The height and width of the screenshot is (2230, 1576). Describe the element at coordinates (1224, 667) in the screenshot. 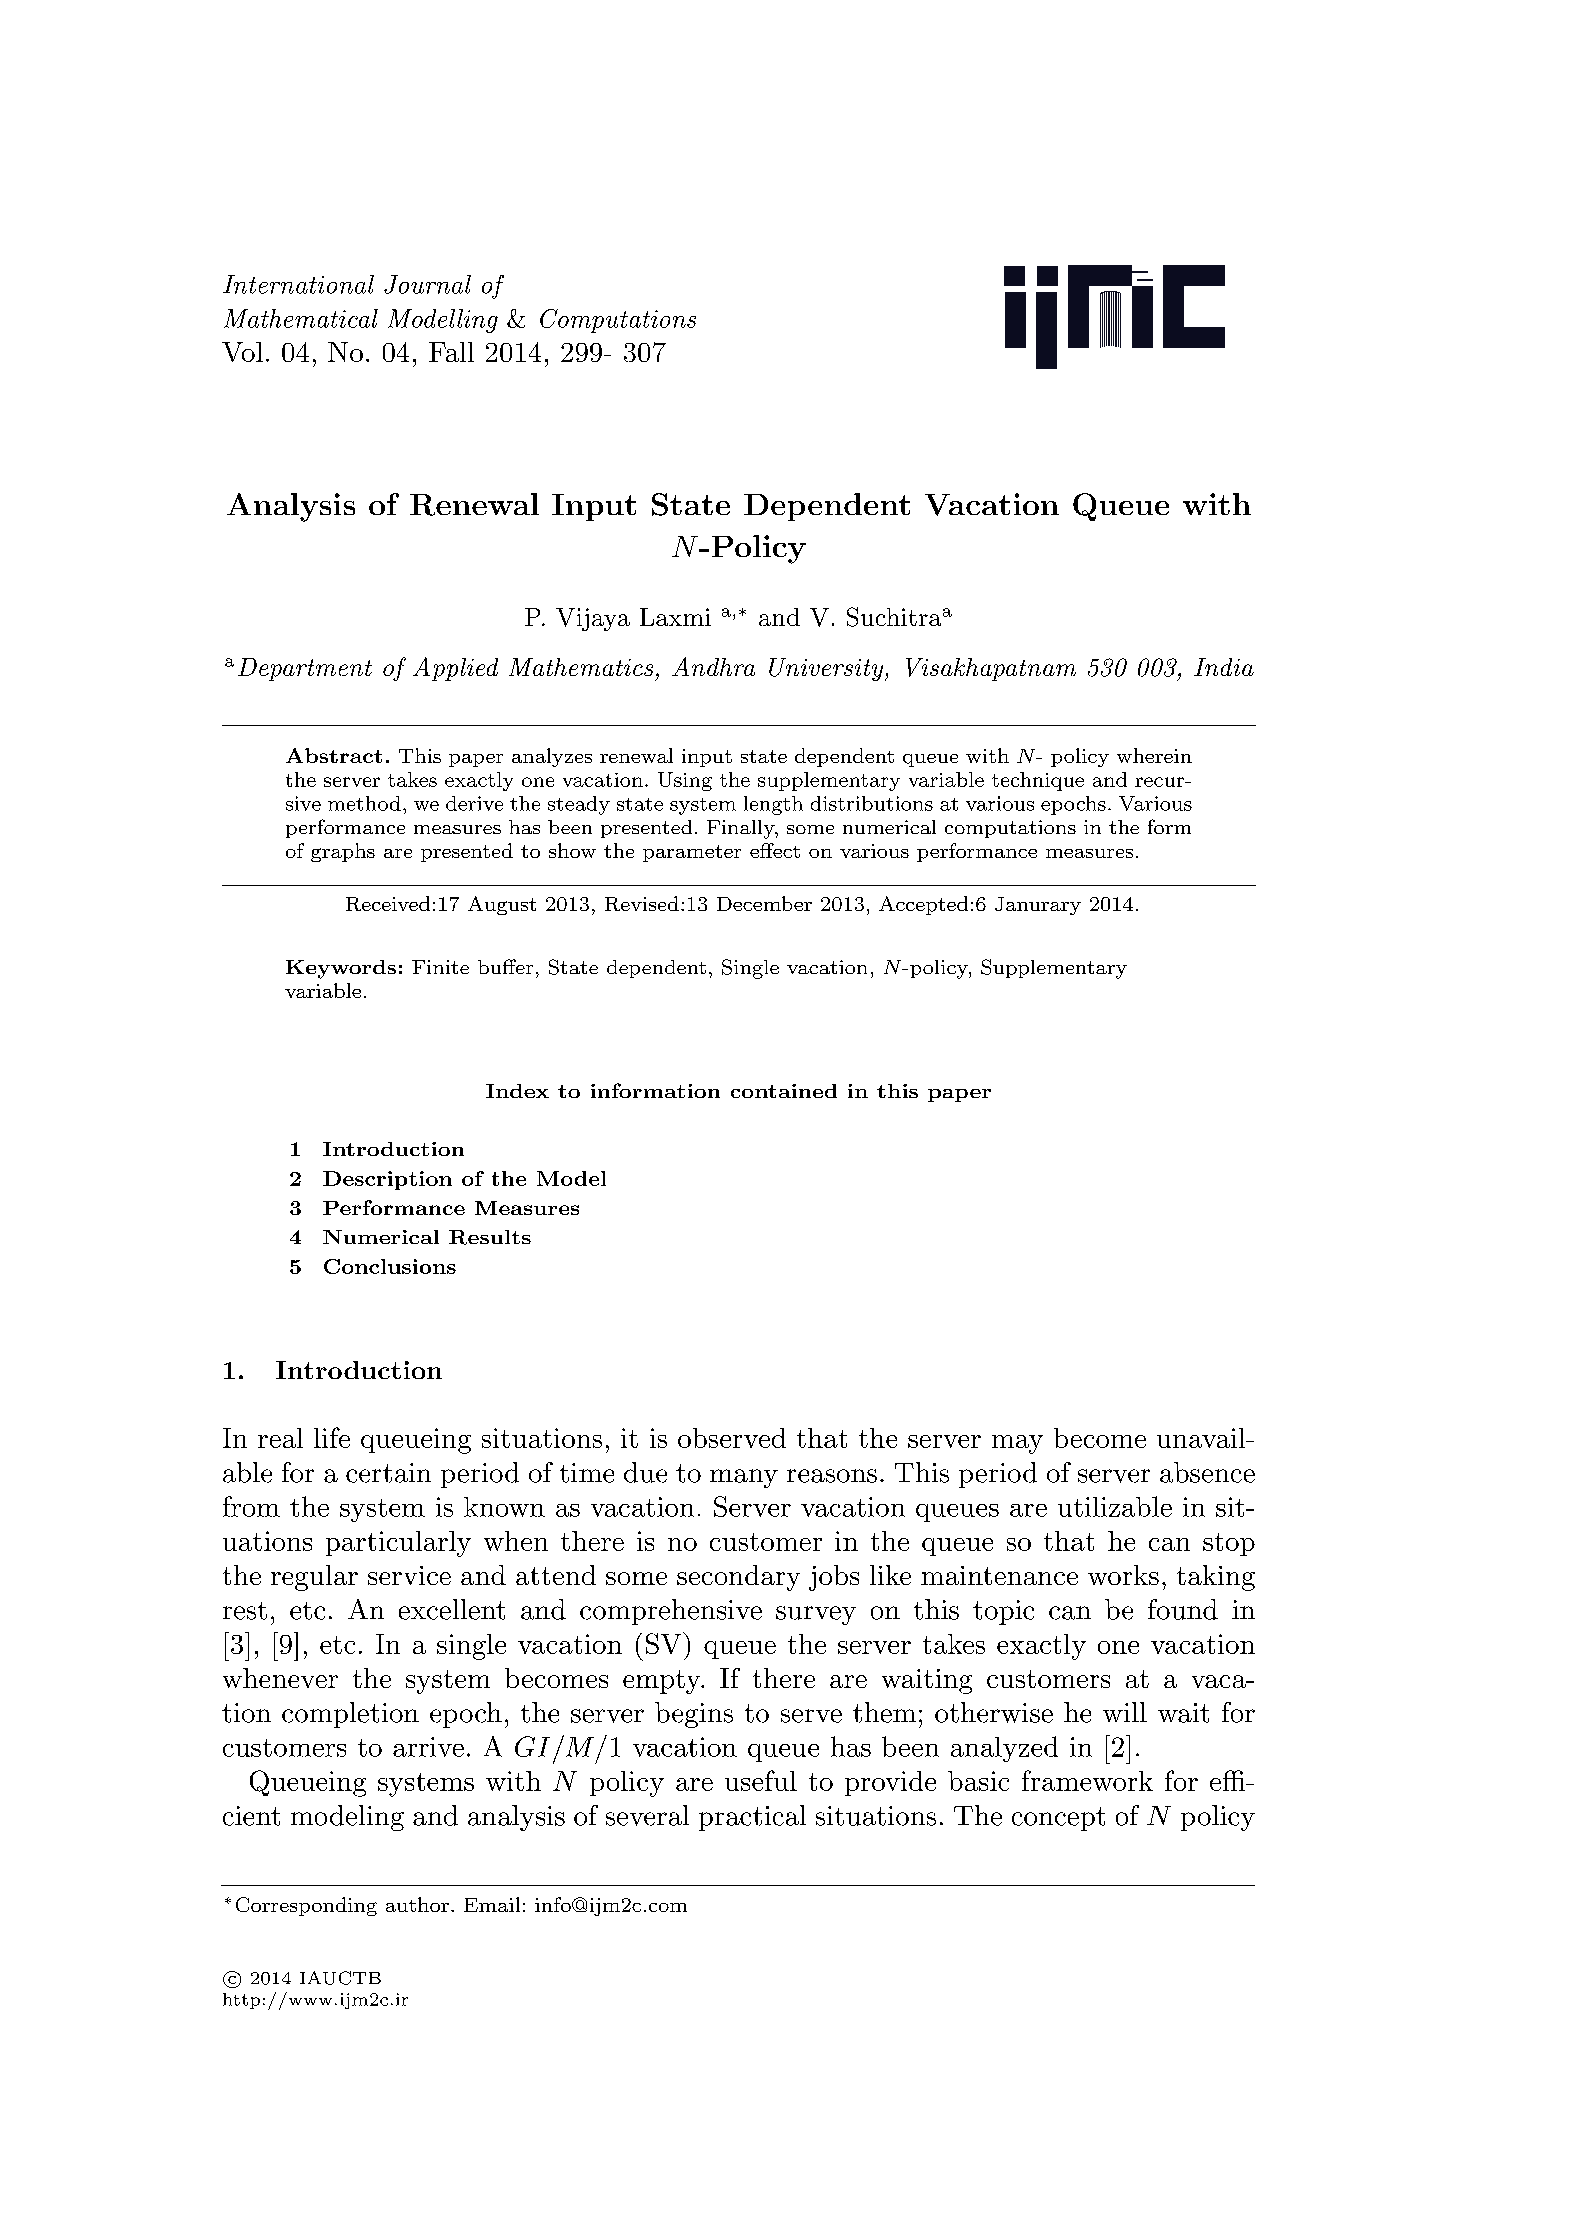

I see `India` at that location.
